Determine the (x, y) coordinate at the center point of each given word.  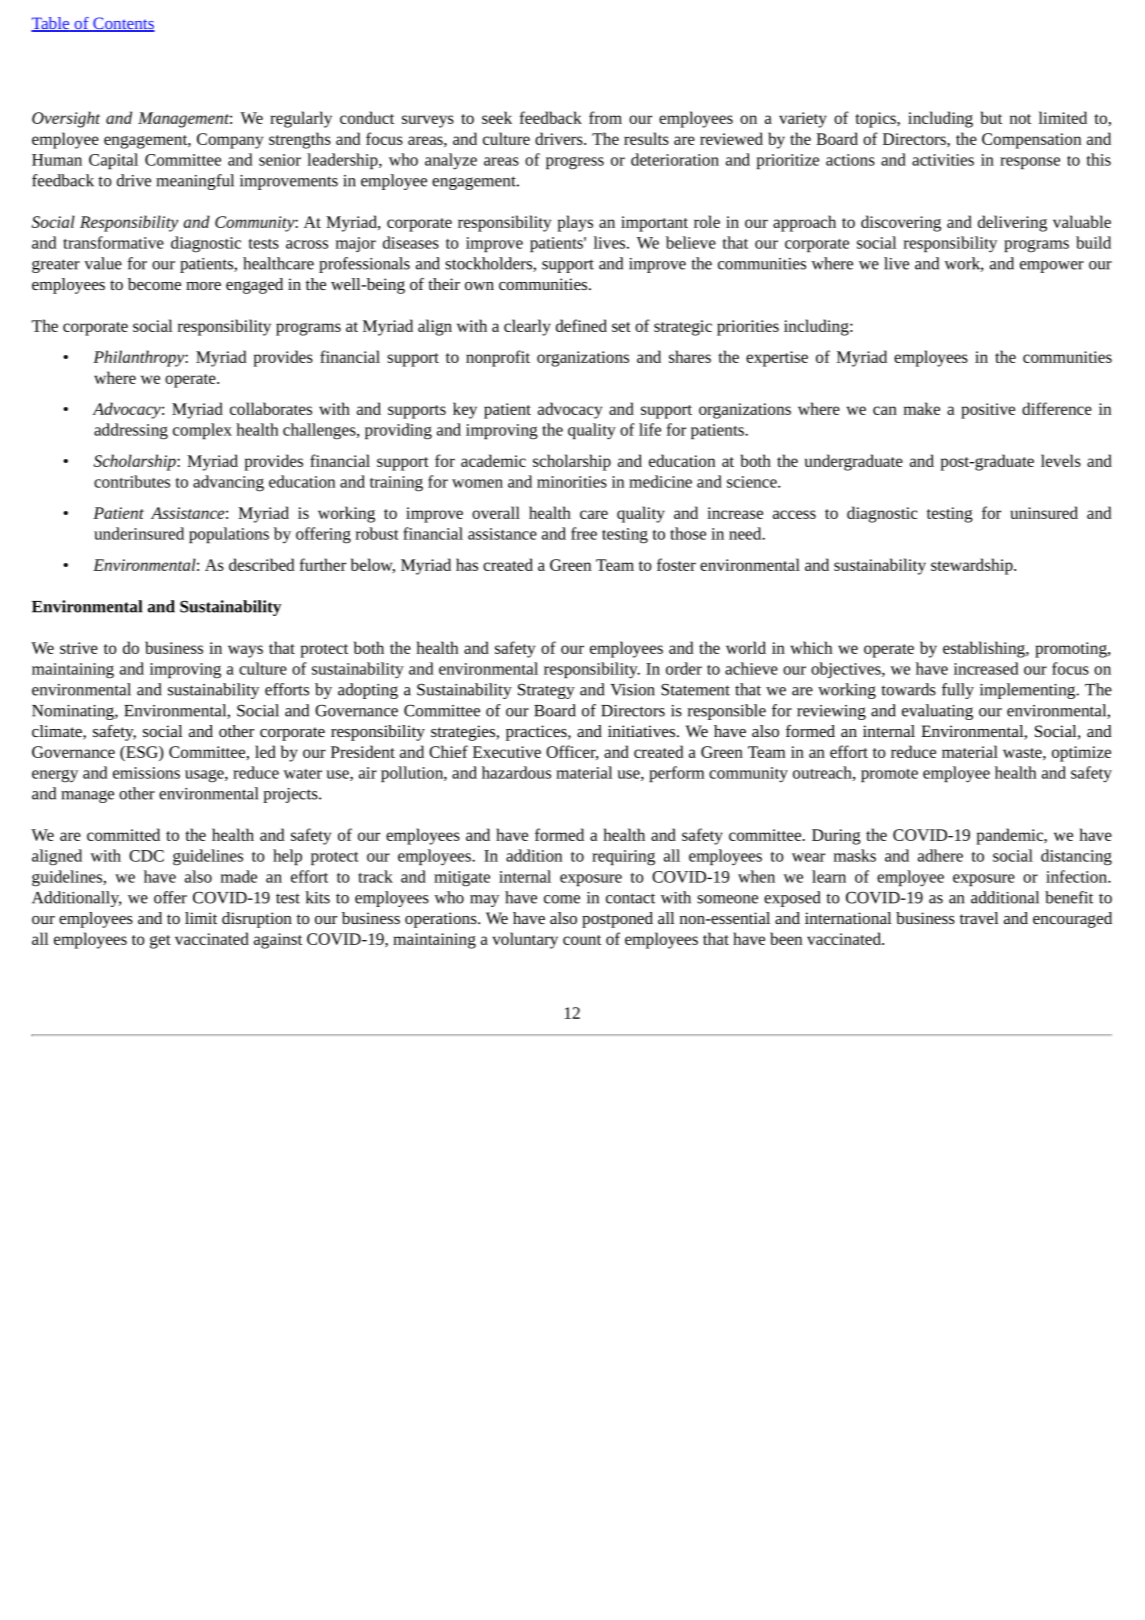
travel (979, 918)
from (605, 117)
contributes (132, 481)
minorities (572, 482)
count (582, 940)
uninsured (1044, 512)
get (160, 942)
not (1020, 119)
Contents (123, 24)
